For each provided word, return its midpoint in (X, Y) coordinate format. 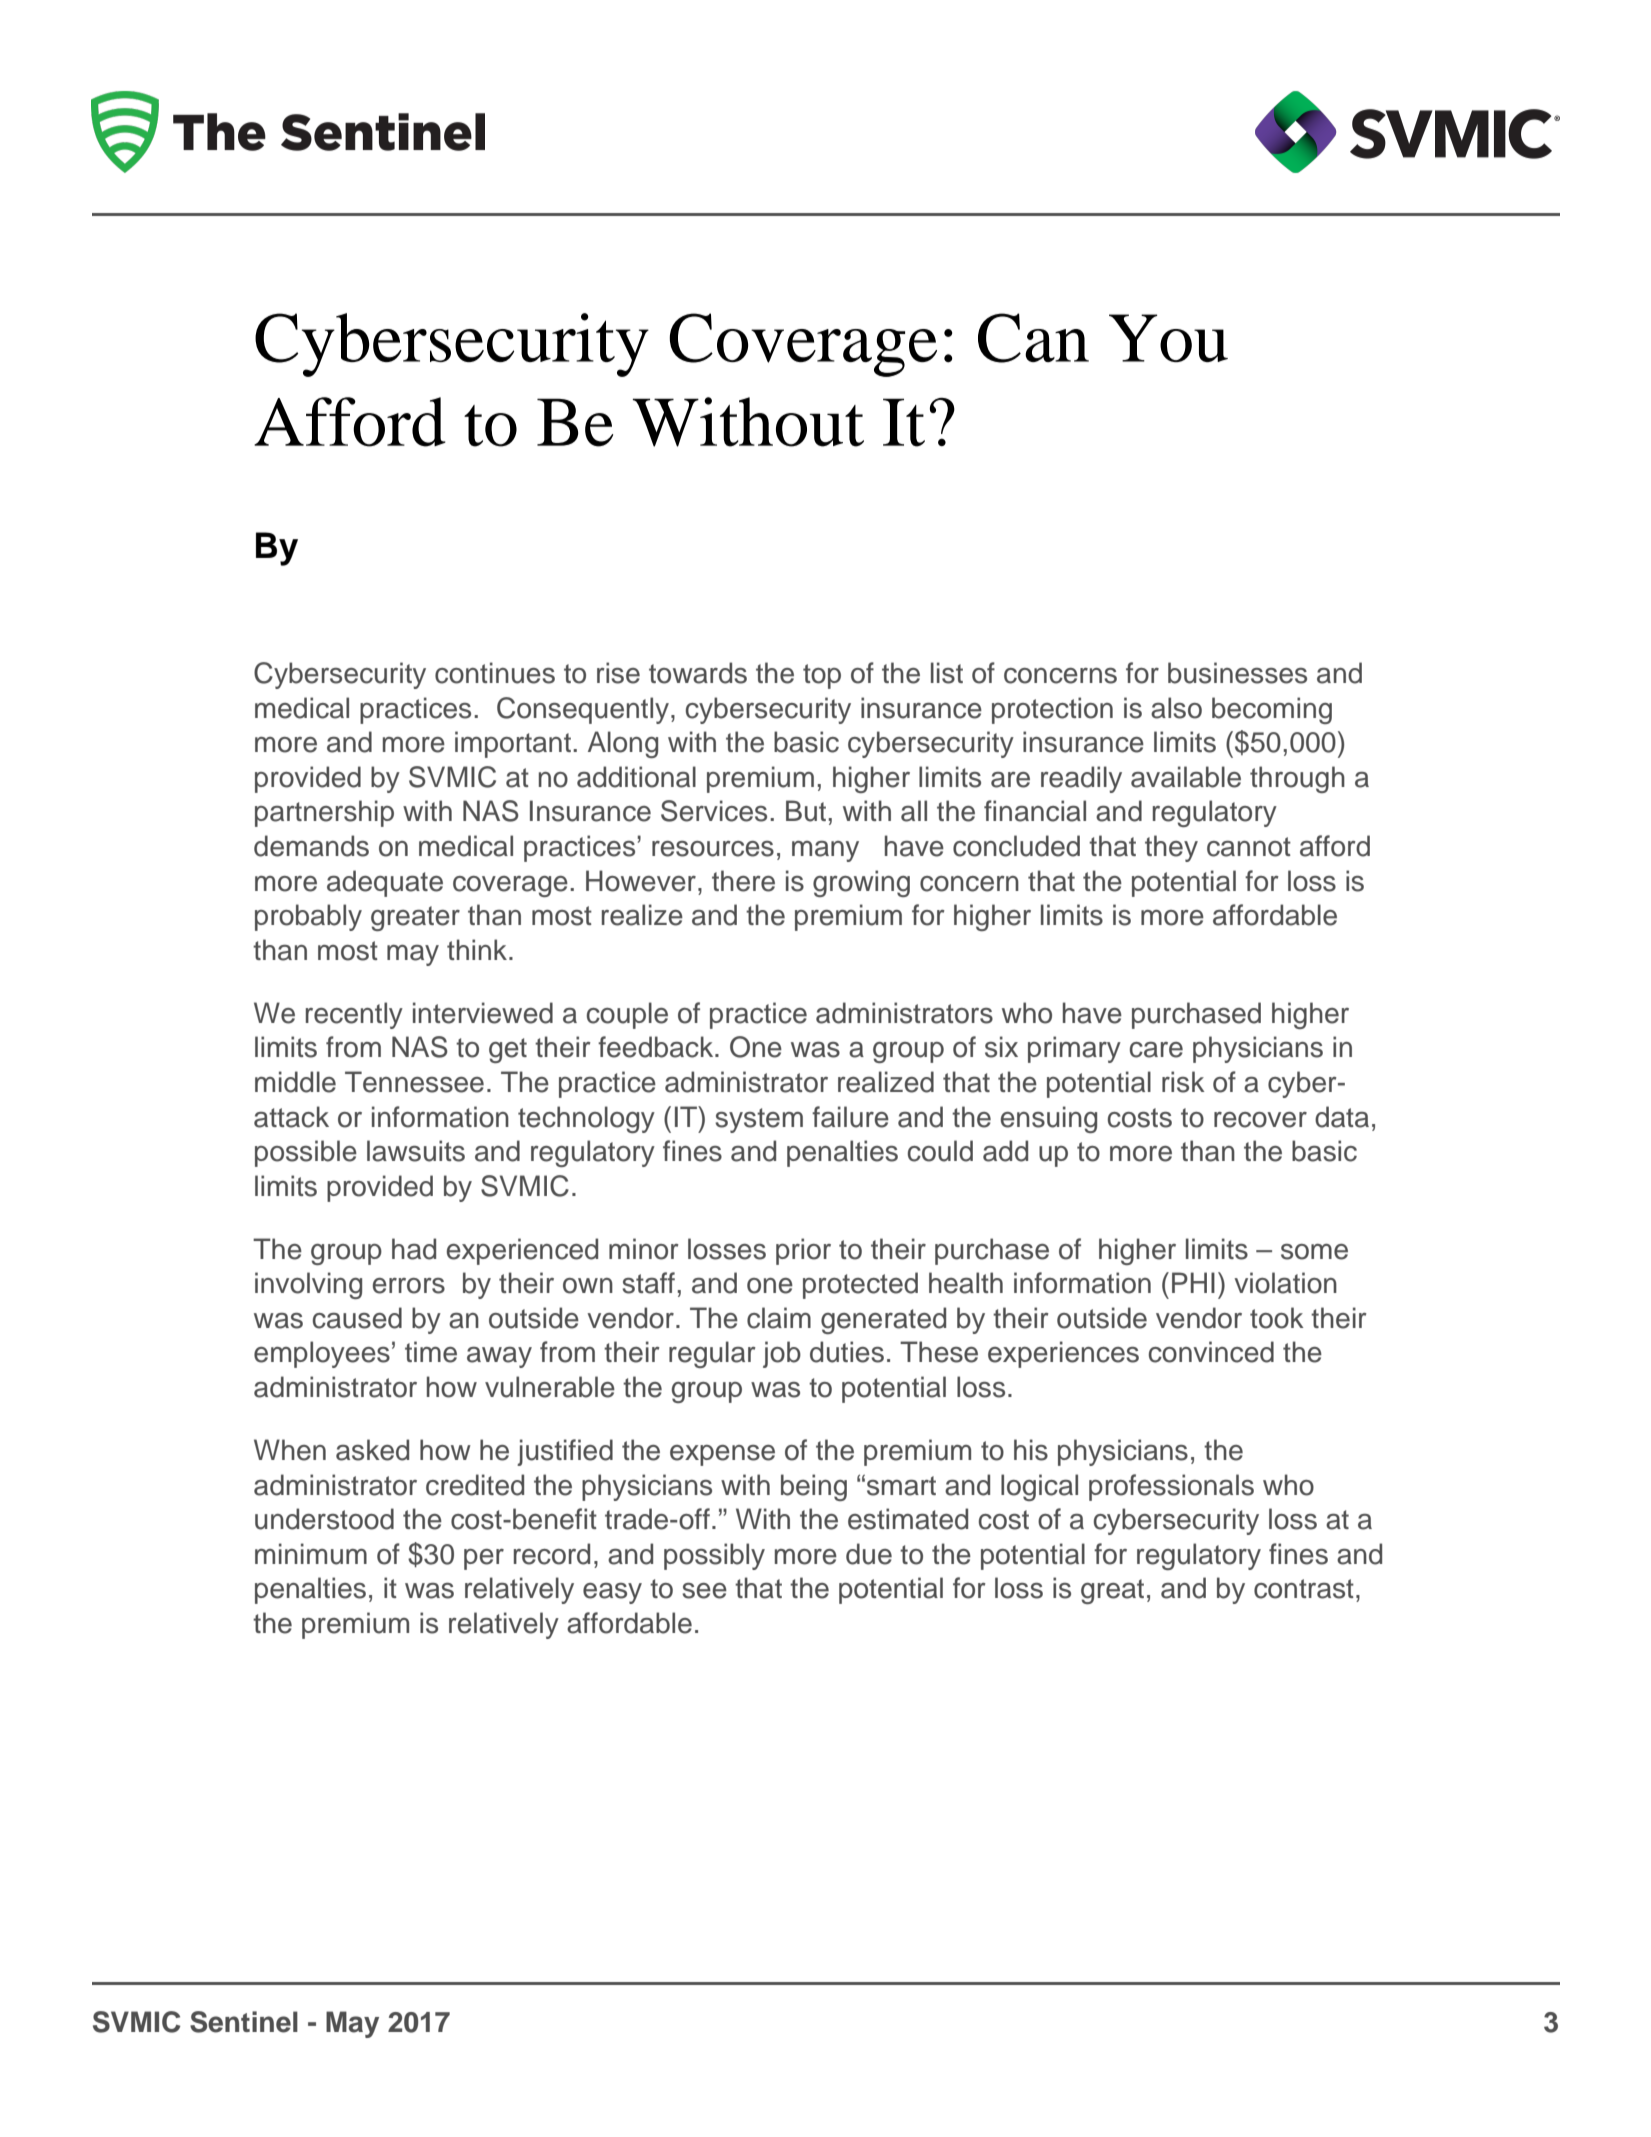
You (1168, 338)
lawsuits (416, 1151)
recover (1260, 1120)
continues (495, 673)
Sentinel (244, 2022)
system (759, 1120)
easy (612, 1593)
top (822, 676)
